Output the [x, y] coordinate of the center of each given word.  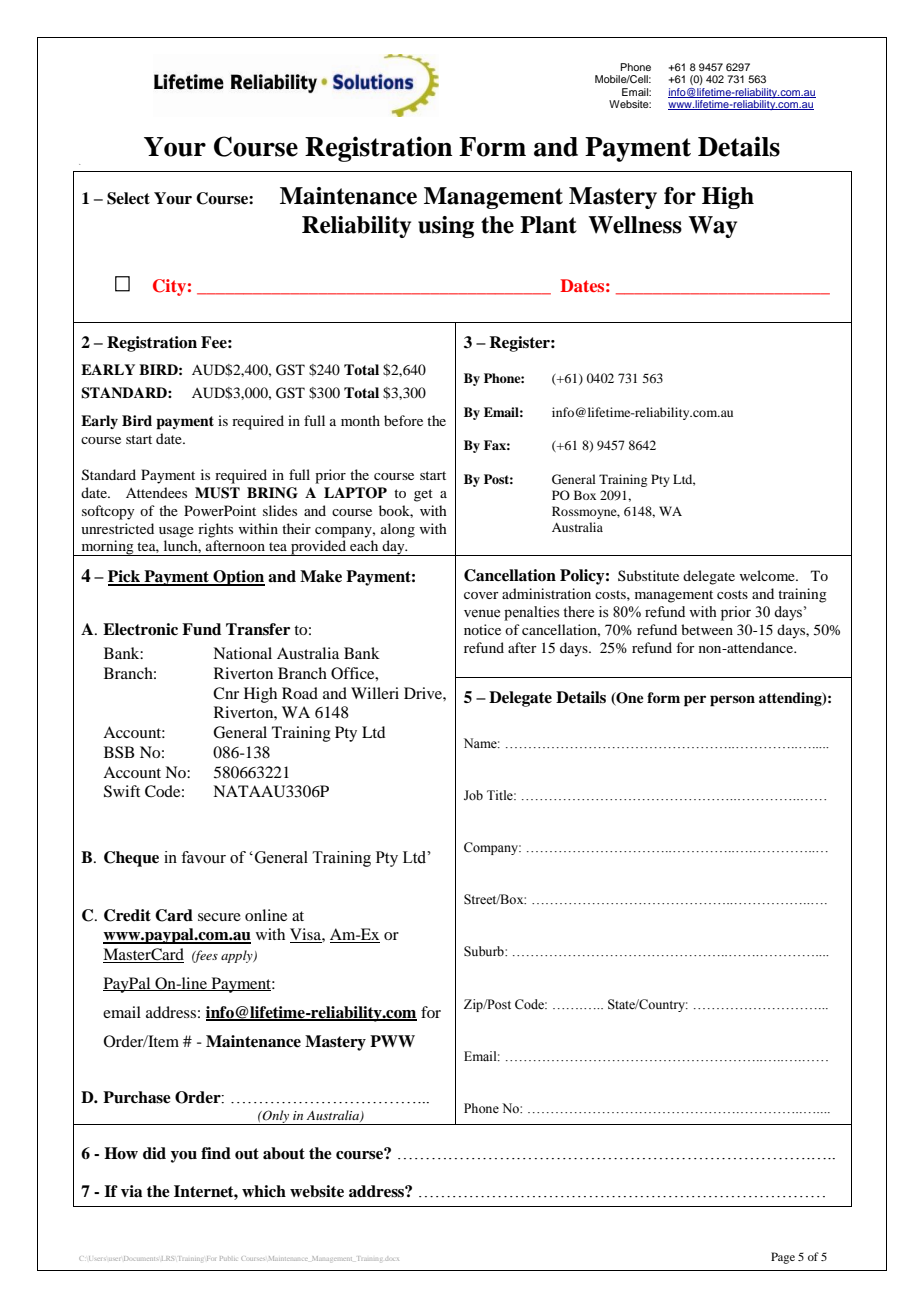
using [446, 227]
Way [712, 227]
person [732, 701]
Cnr [226, 693]
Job [473, 795]
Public [228, 1258]
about [284, 1153]
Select [128, 198]
